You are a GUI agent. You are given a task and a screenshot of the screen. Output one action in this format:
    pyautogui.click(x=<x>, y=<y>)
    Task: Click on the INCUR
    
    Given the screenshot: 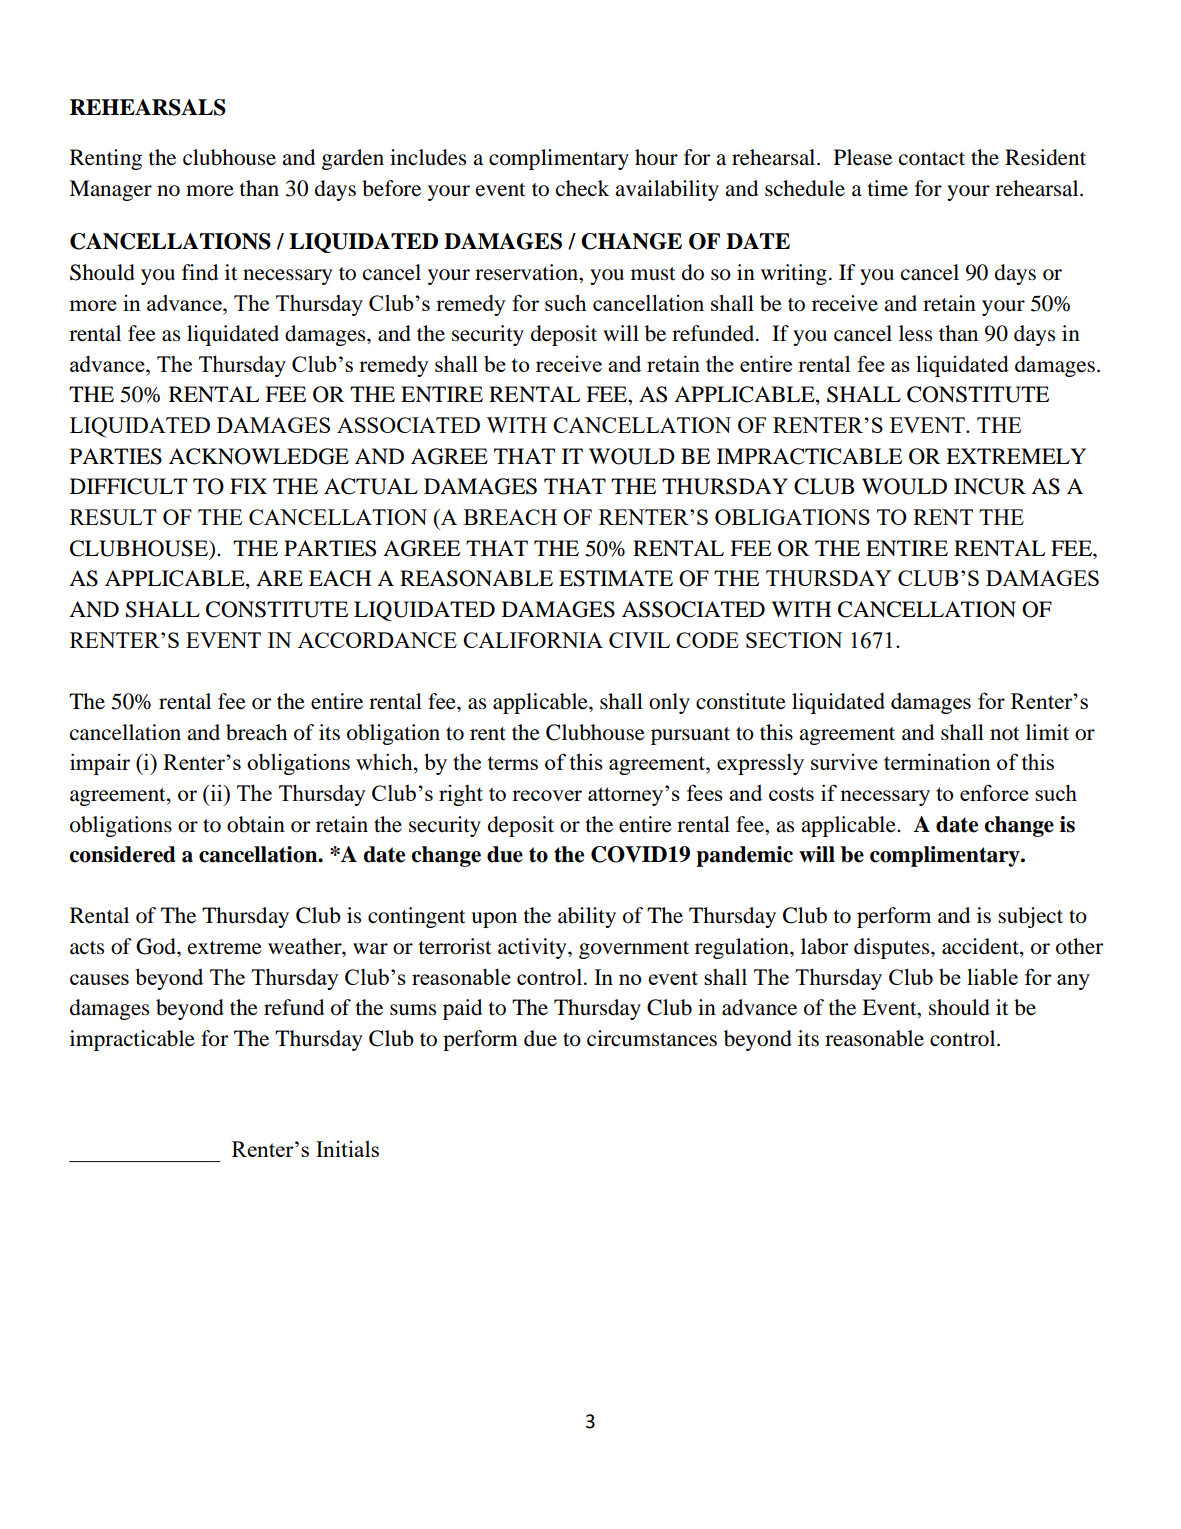 What is the action you would take?
    pyautogui.click(x=990, y=486)
